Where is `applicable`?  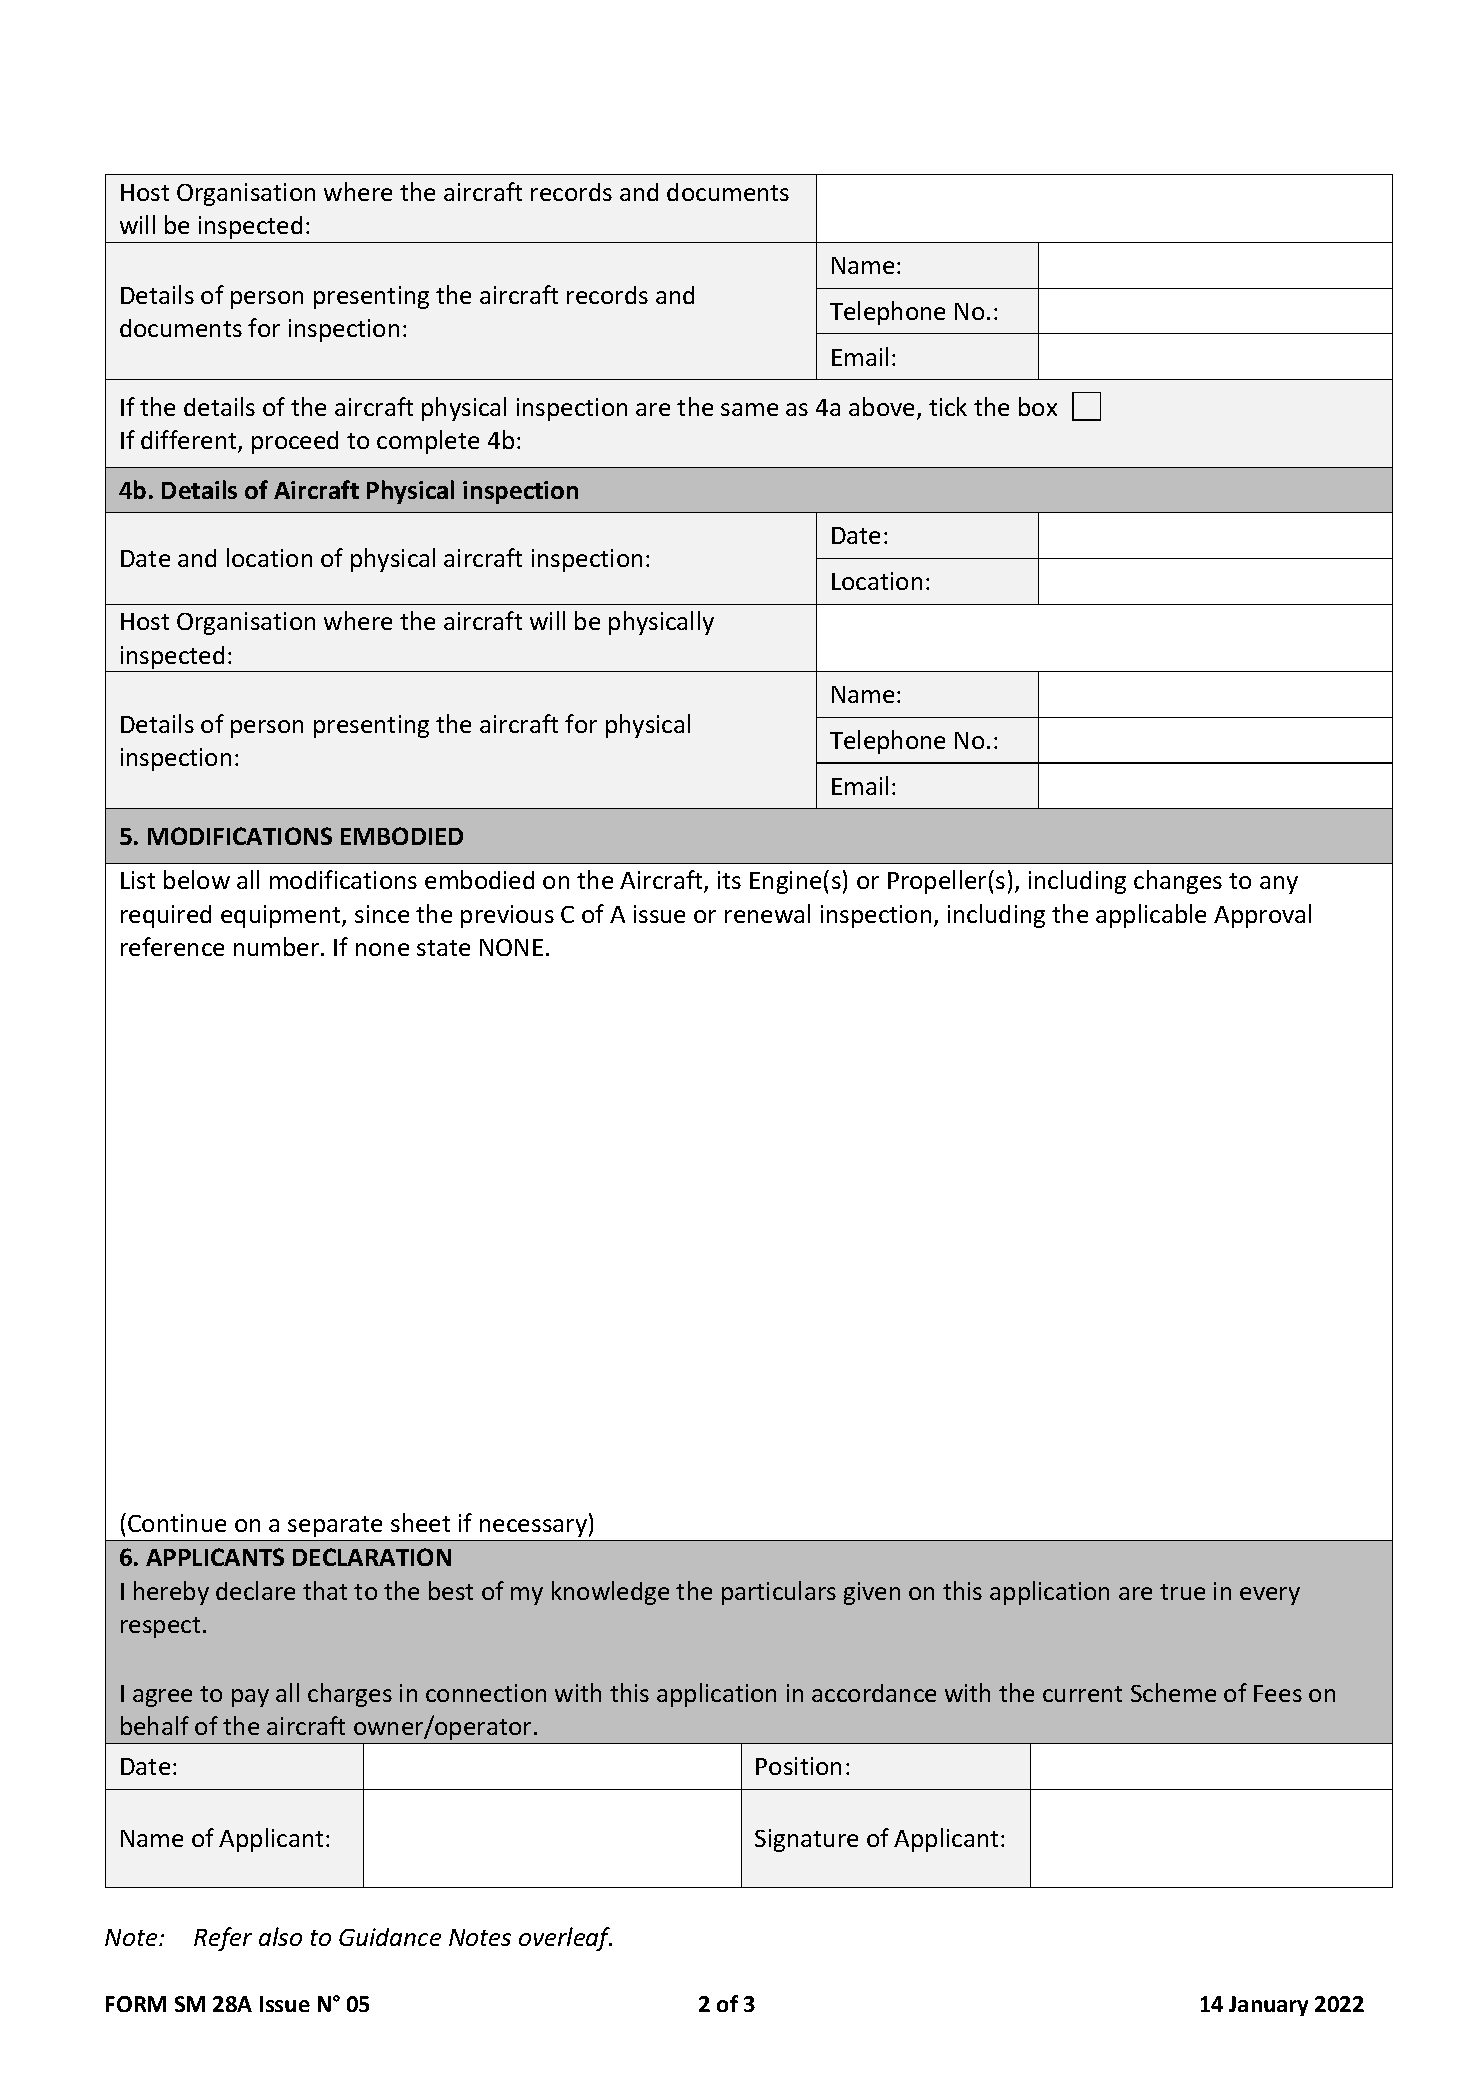
applicable is located at coordinates (1151, 916).
